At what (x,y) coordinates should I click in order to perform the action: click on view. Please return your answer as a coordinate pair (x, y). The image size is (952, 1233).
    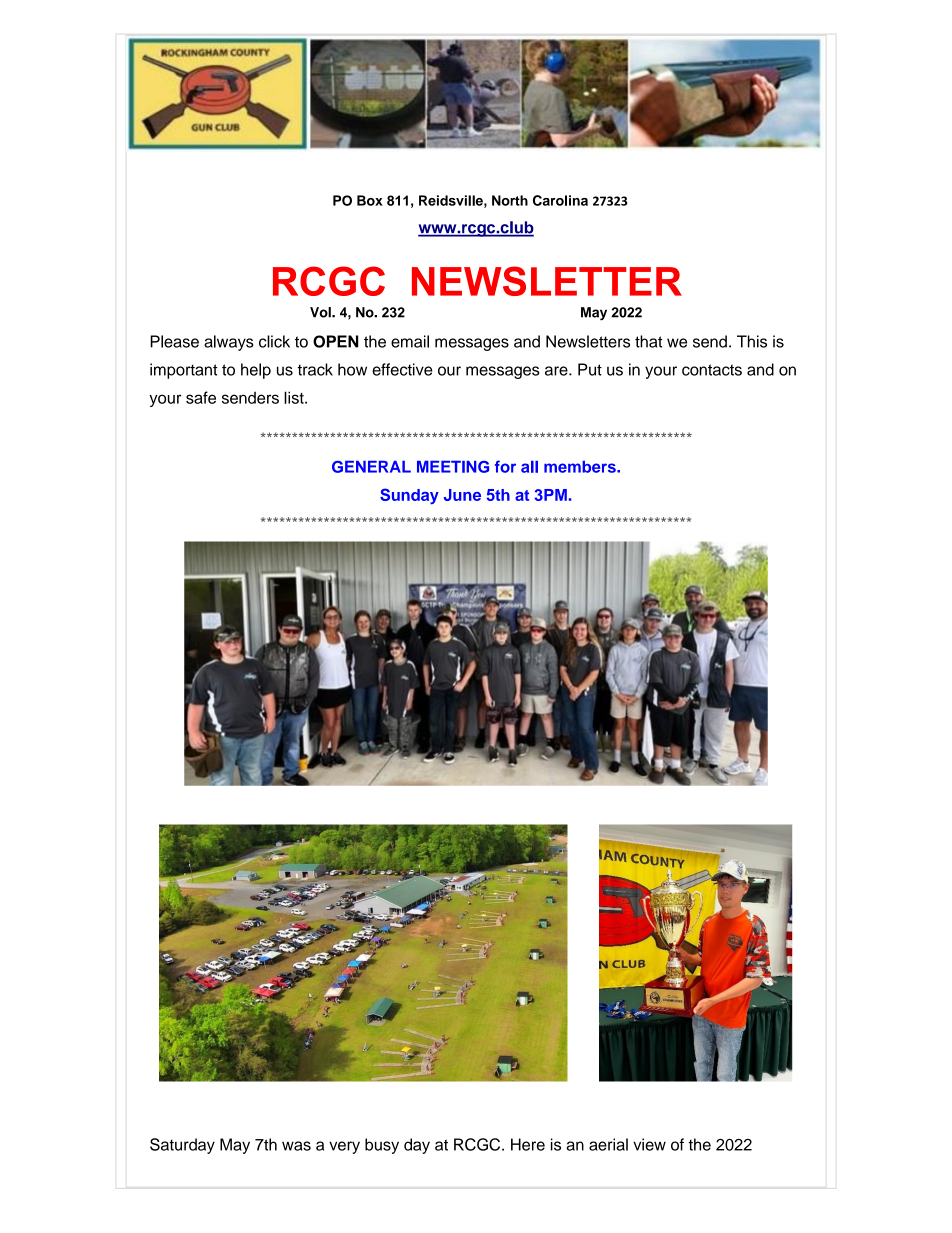
    Looking at the image, I should click on (649, 1144).
